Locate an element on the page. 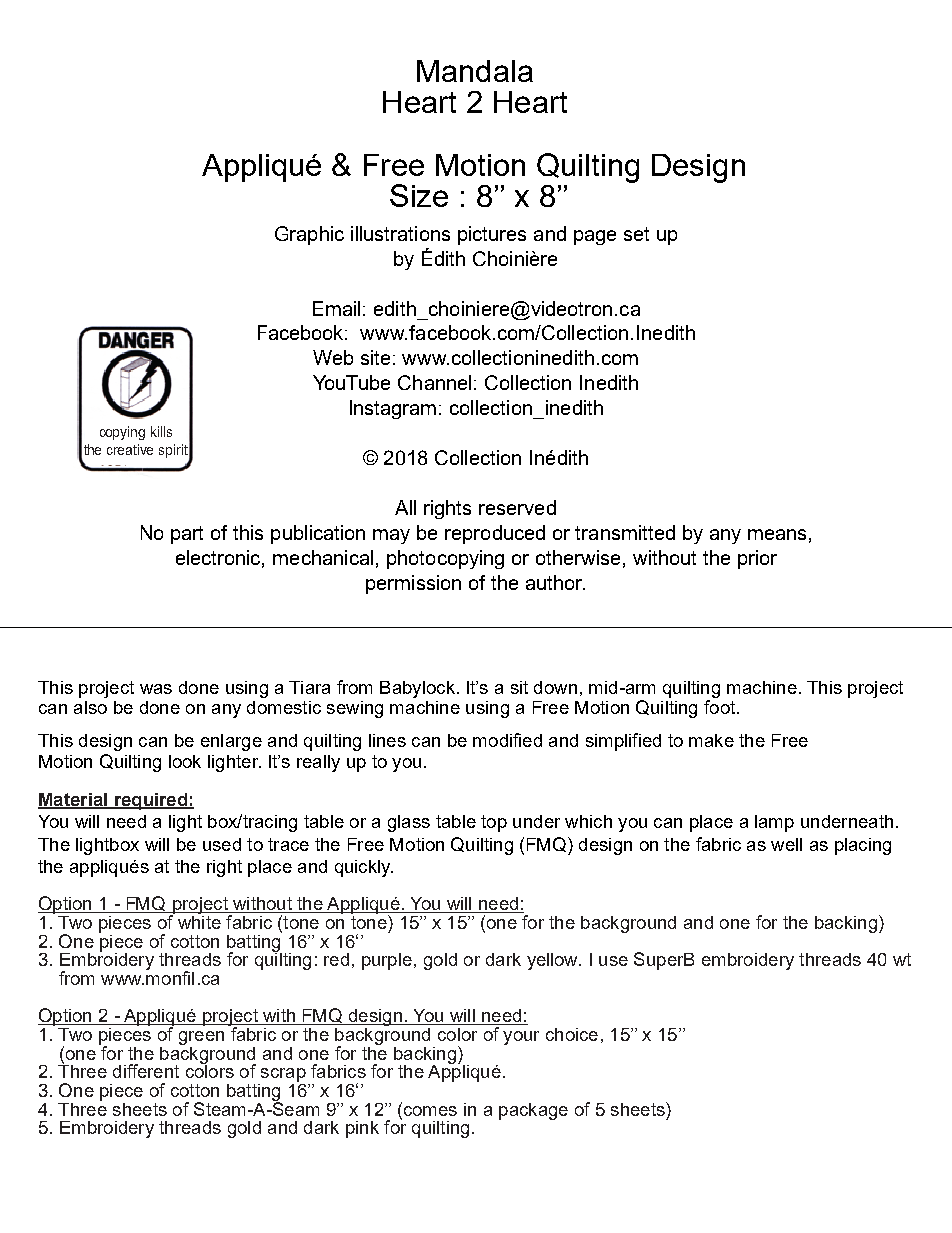 The height and width of the document is (1233, 952). set is located at coordinates (636, 234).
